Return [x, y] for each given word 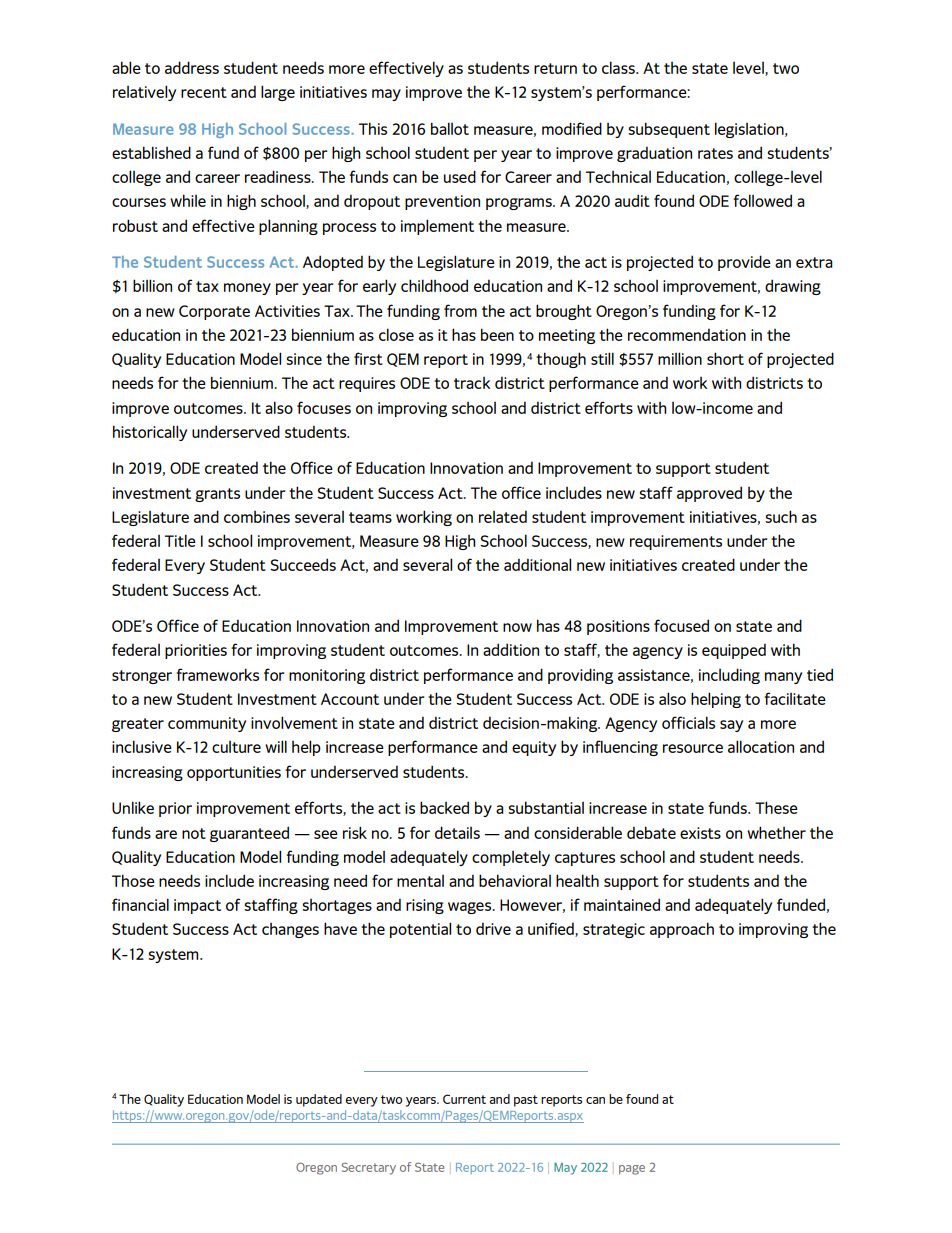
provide [744, 263]
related [503, 516]
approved [709, 494]
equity [534, 748]
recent [204, 92]
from [460, 310]
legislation [750, 130]
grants [217, 495]
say [731, 726]
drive [493, 928]
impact [197, 906]
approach [682, 930]
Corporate [214, 312]
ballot [450, 128]
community [207, 724]
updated [319, 1100]
